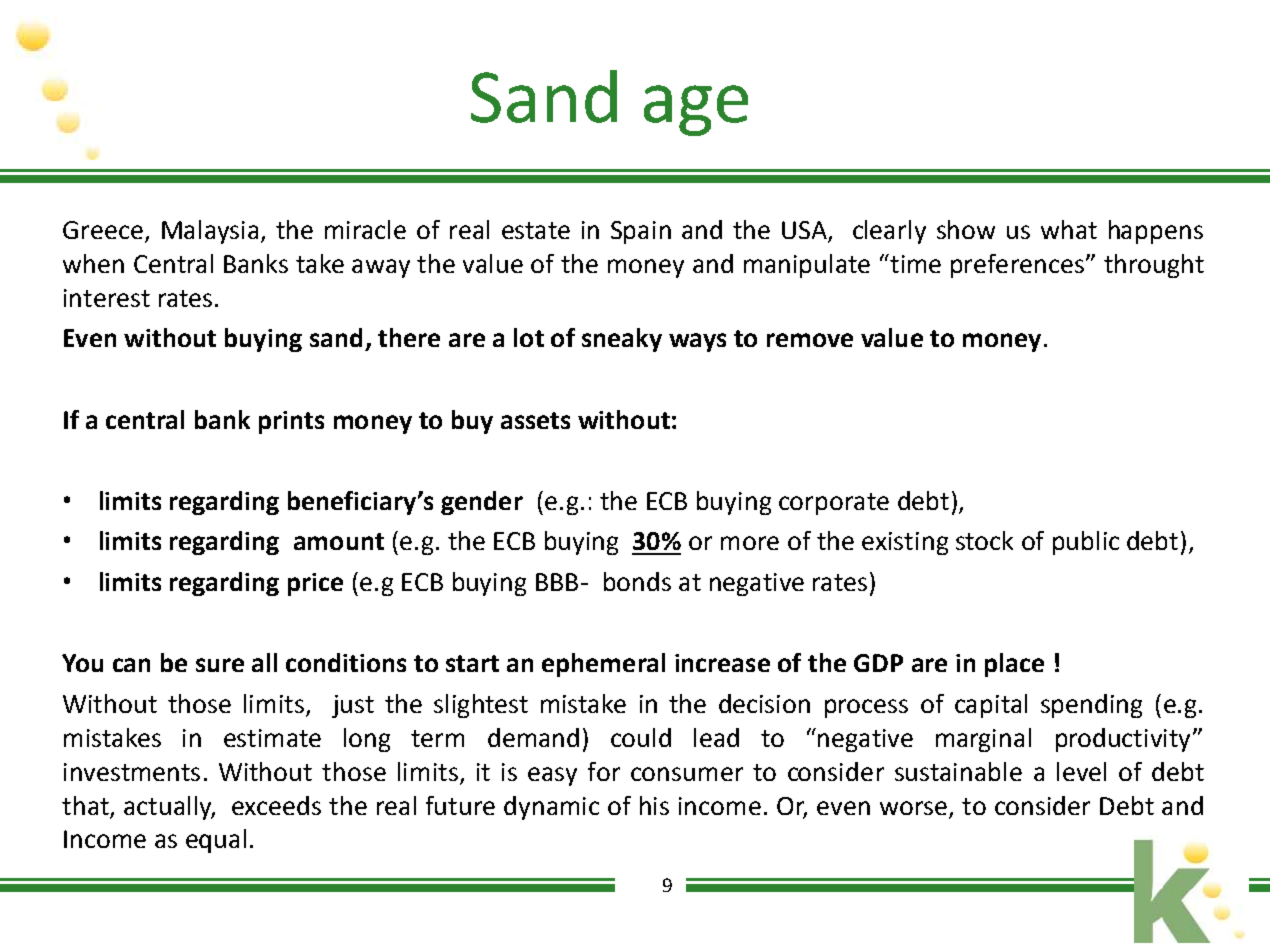 The image size is (1270, 952). I want to click on equal, so click(216, 841).
